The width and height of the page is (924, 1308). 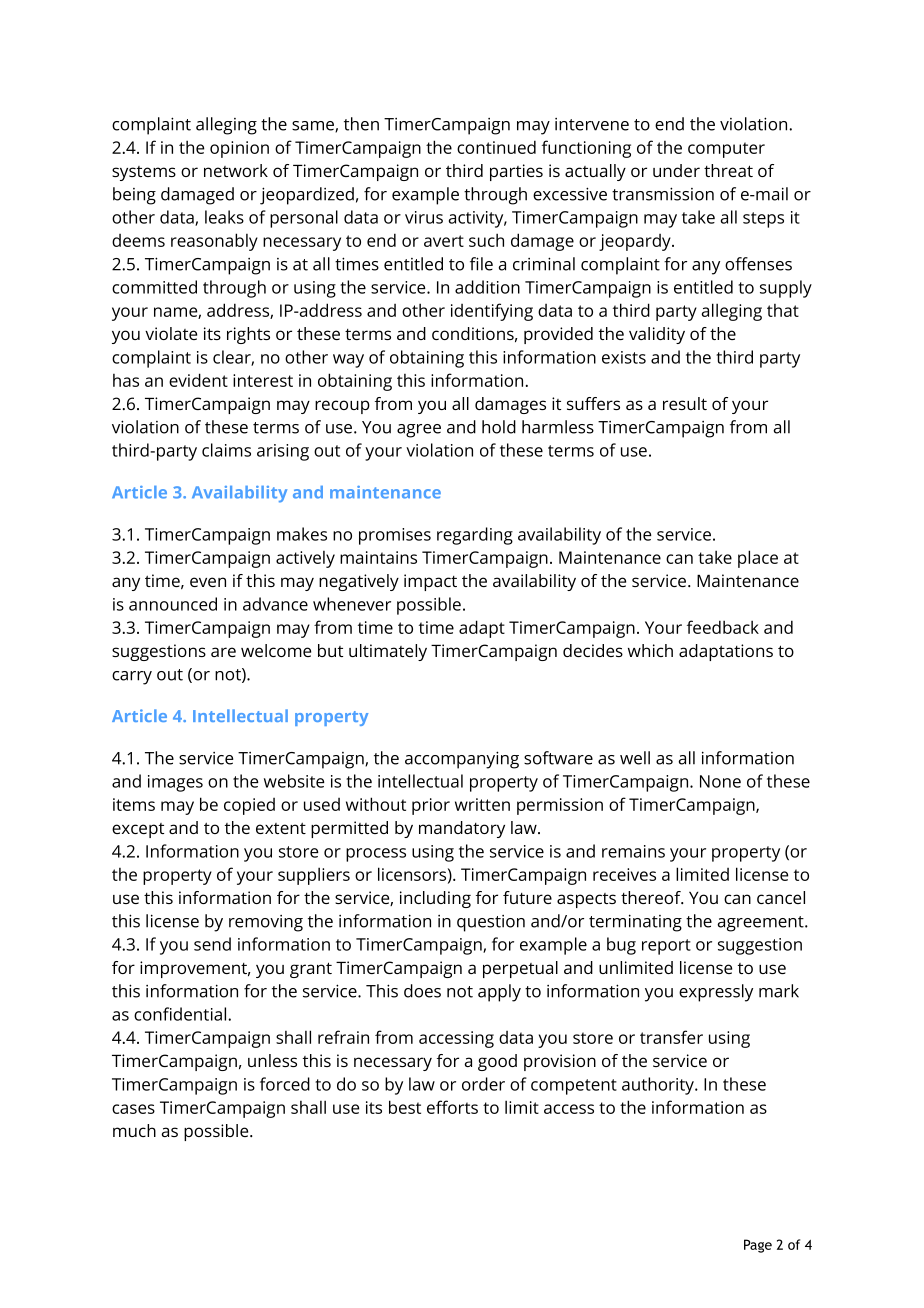 What do you see at coordinates (236, 170) in the page?
I see `network` at bounding box center [236, 170].
